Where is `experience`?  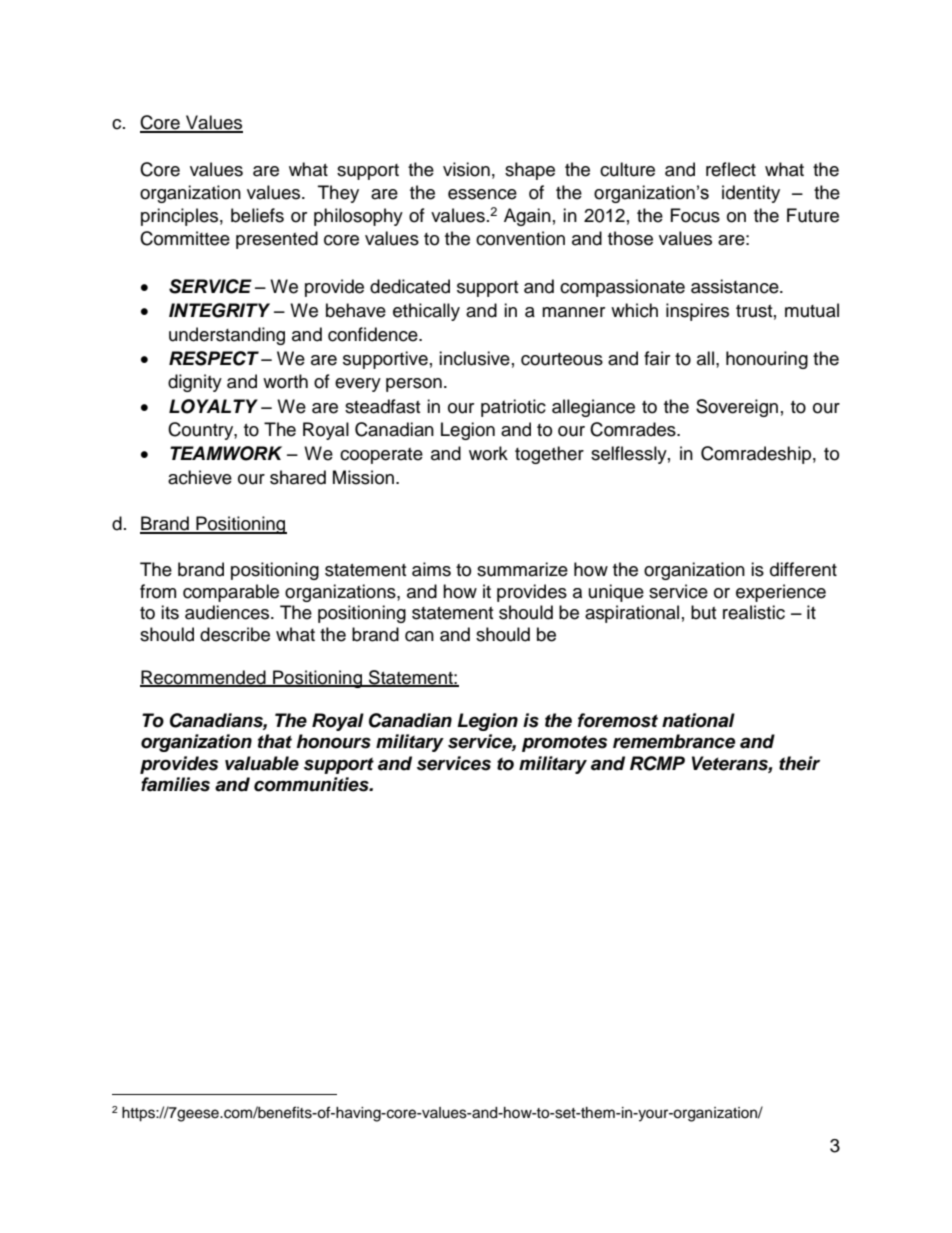
experience is located at coordinates (781, 593).
